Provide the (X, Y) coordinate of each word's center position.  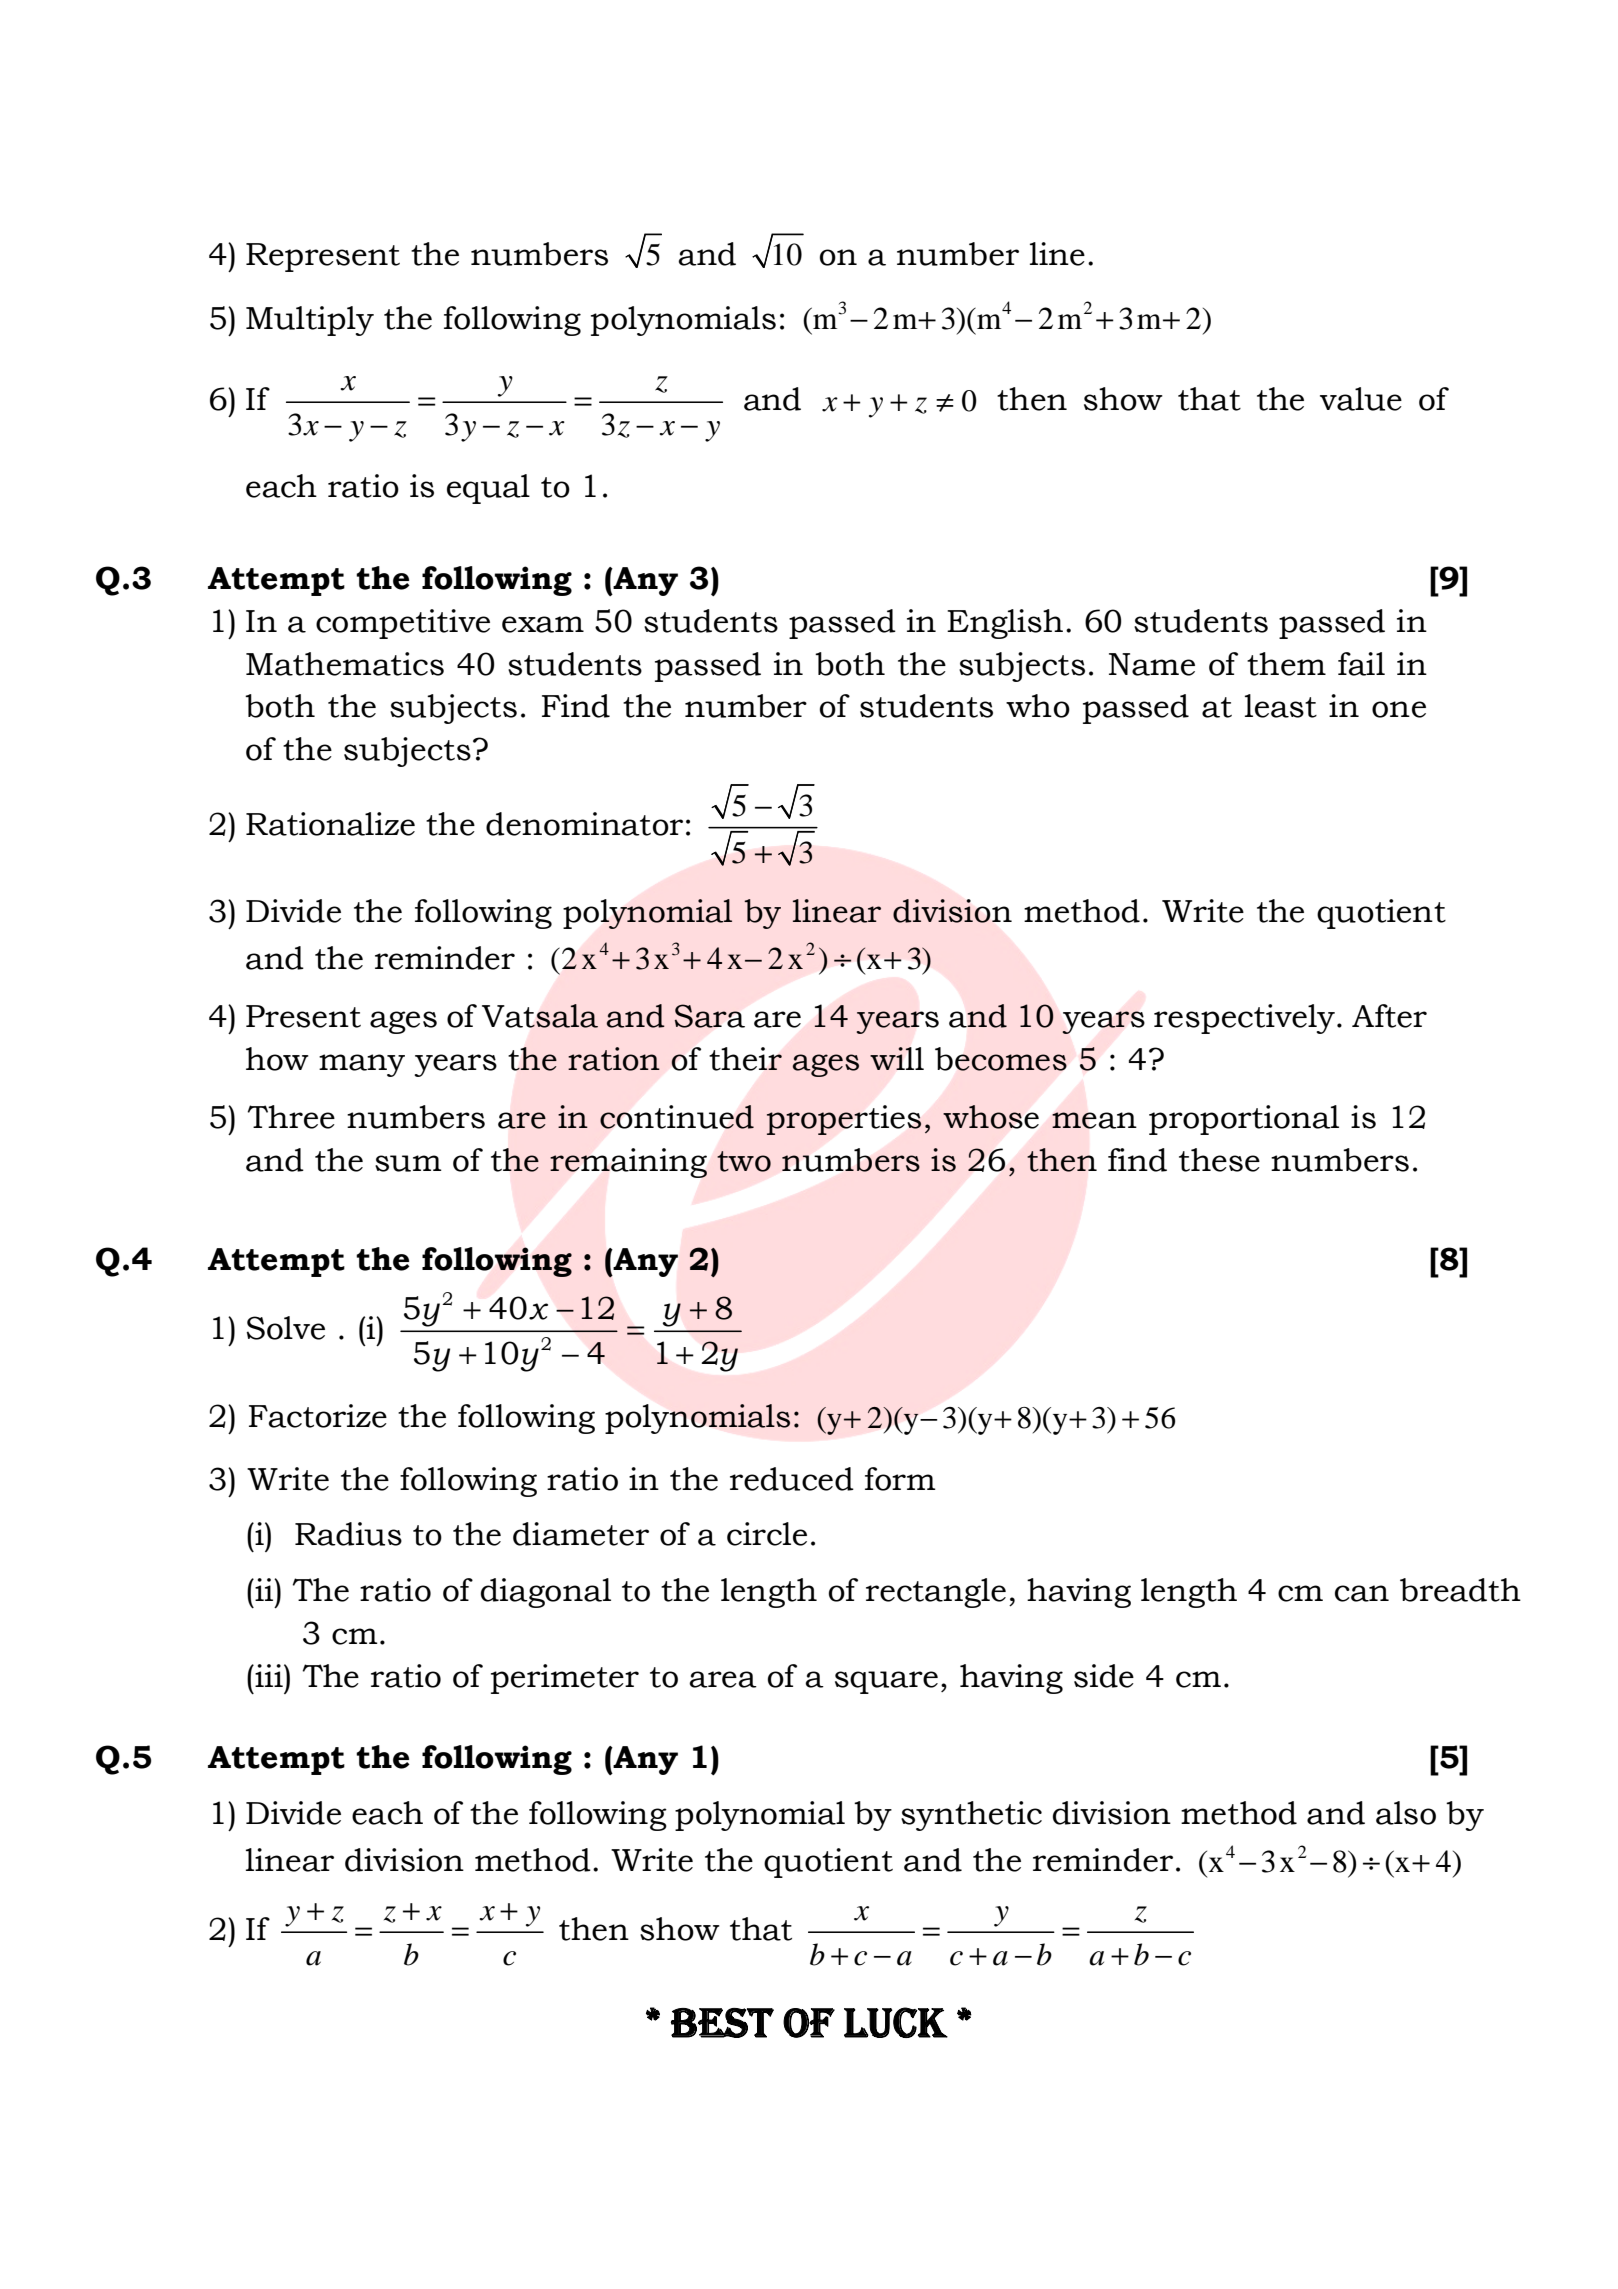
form (900, 1479)
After (1389, 1016)
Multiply (310, 321)
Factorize (318, 1416)
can (1362, 1593)
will (897, 1058)
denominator (584, 824)
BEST (722, 2023)
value (1361, 399)
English (1005, 624)
